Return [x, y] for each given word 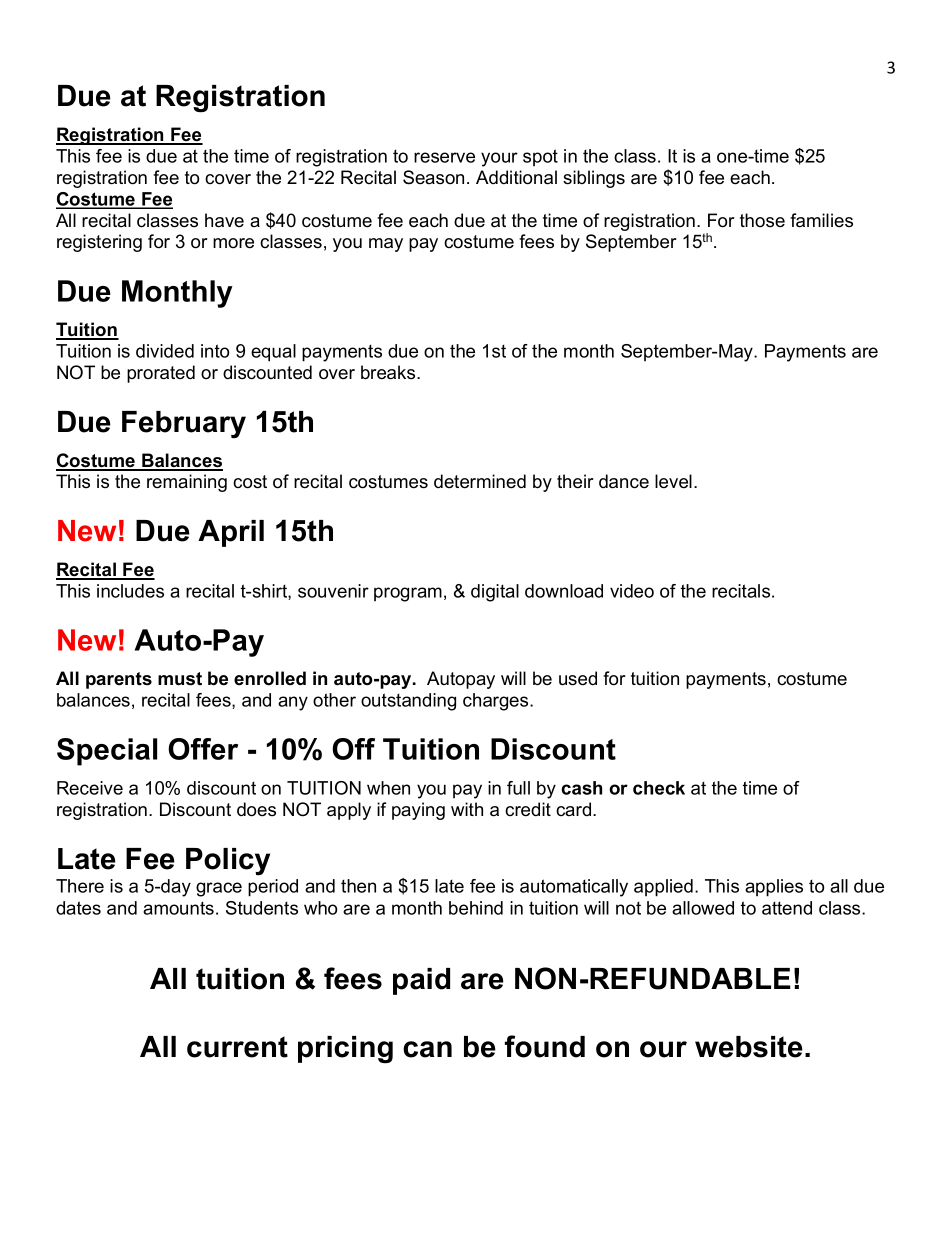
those [762, 220]
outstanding [408, 702]
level [673, 481]
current [237, 1047]
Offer [203, 749]
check [659, 788]
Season [433, 177]
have [224, 220]
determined [480, 481]
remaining [187, 483]
